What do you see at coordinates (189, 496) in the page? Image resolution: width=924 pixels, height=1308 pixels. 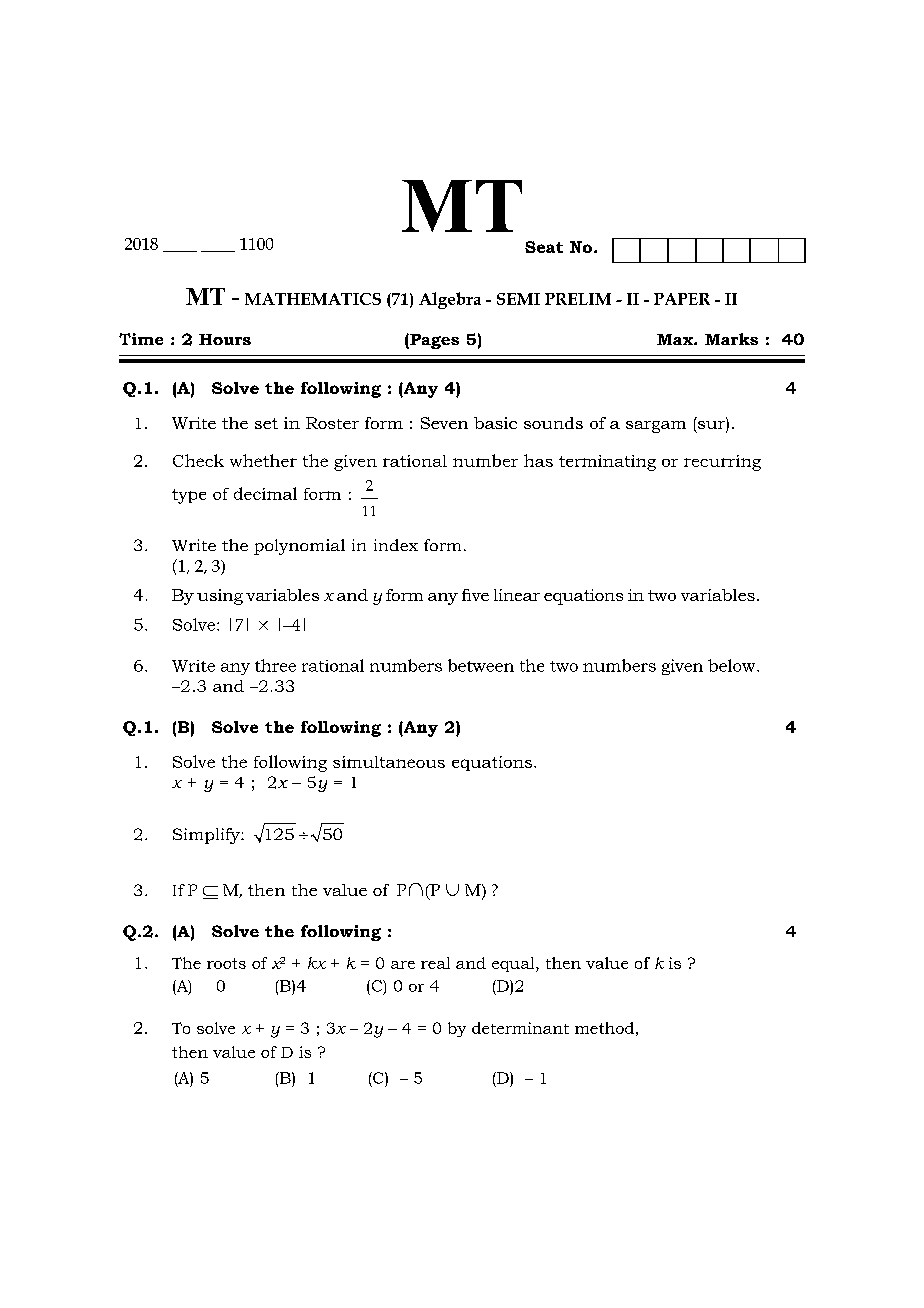 I see `type` at bounding box center [189, 496].
